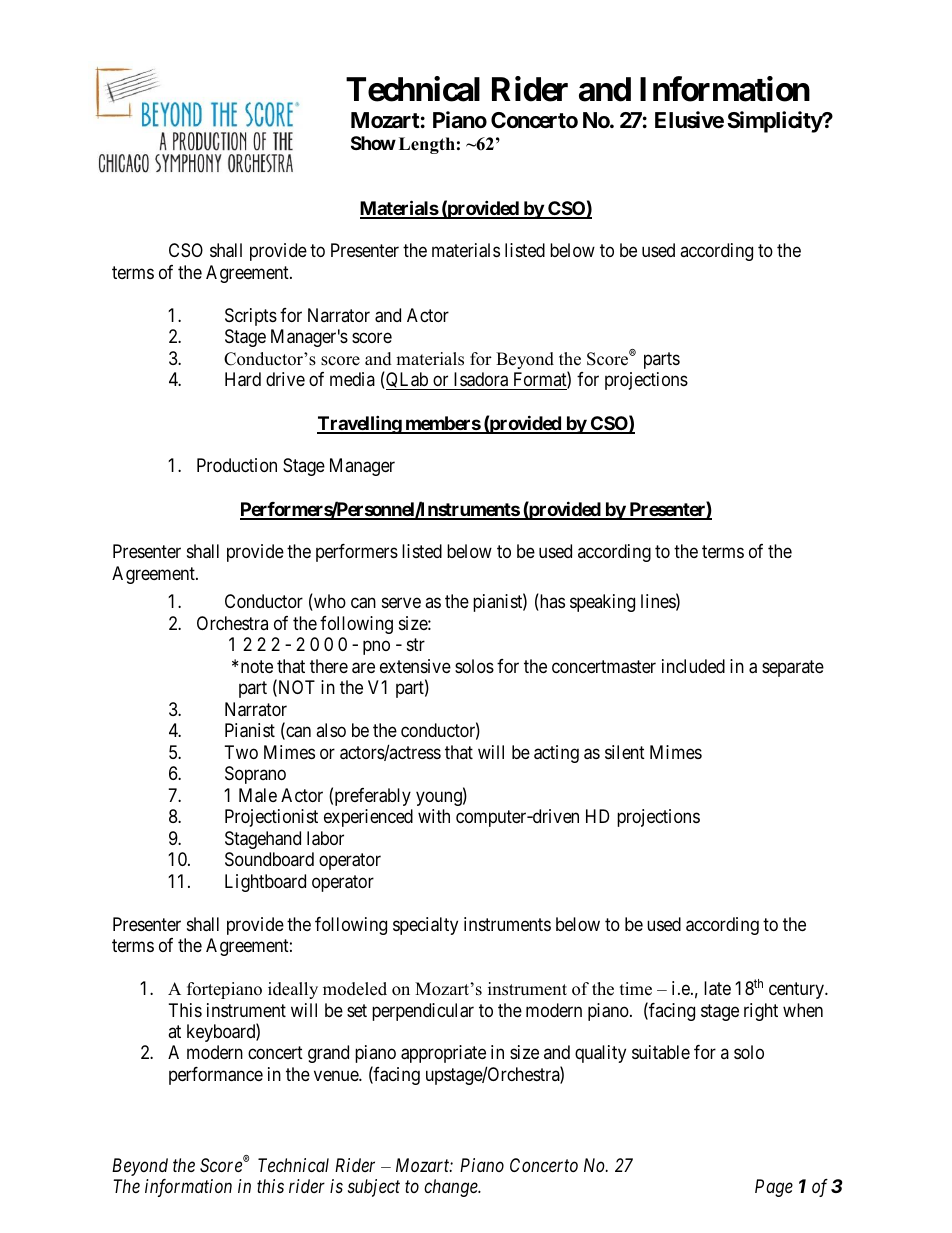  I want to click on speaking, so click(602, 603).
